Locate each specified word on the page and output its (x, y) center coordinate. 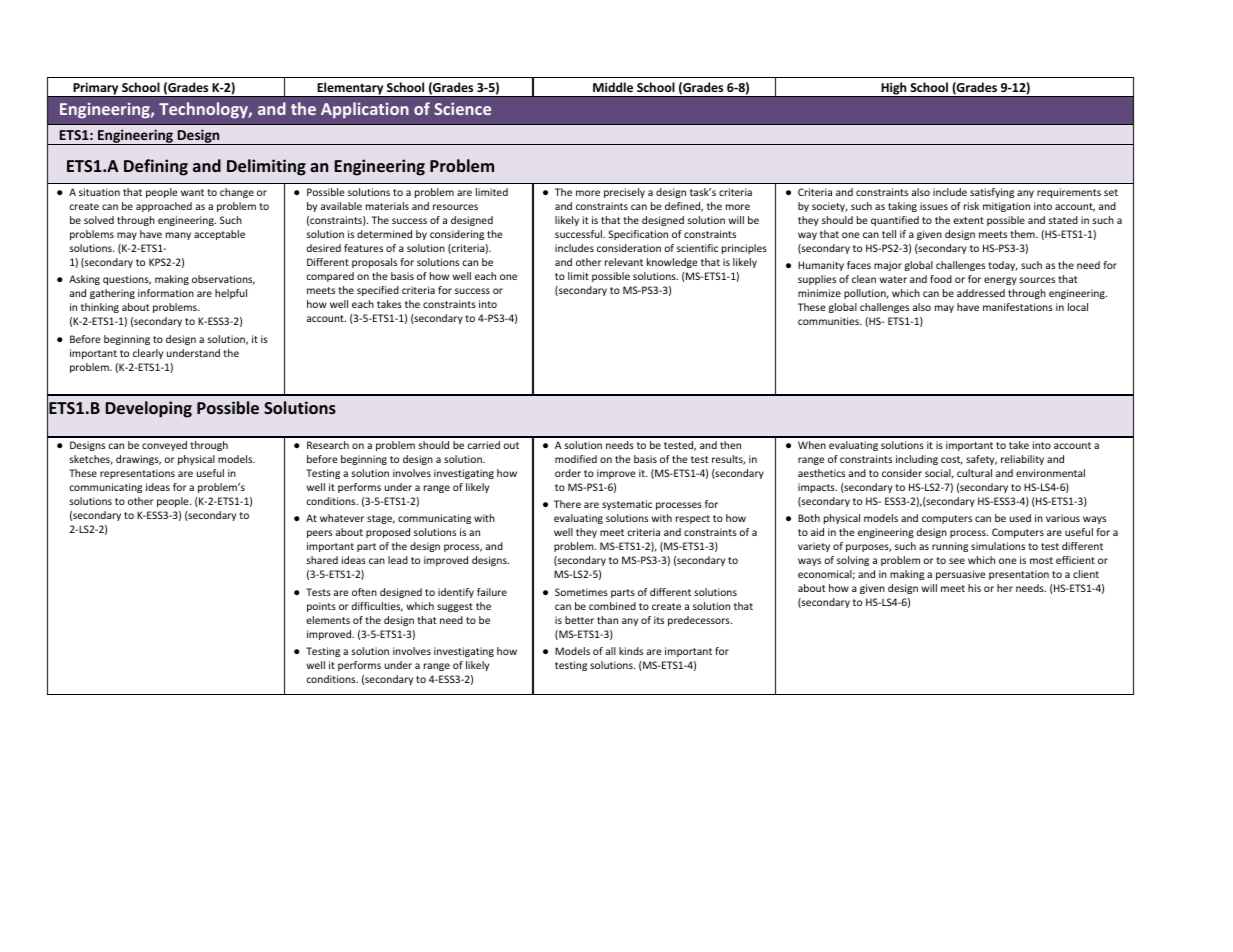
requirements (1069, 193)
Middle (613, 87)
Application (365, 110)
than (607, 620)
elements (328, 620)
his (974, 588)
